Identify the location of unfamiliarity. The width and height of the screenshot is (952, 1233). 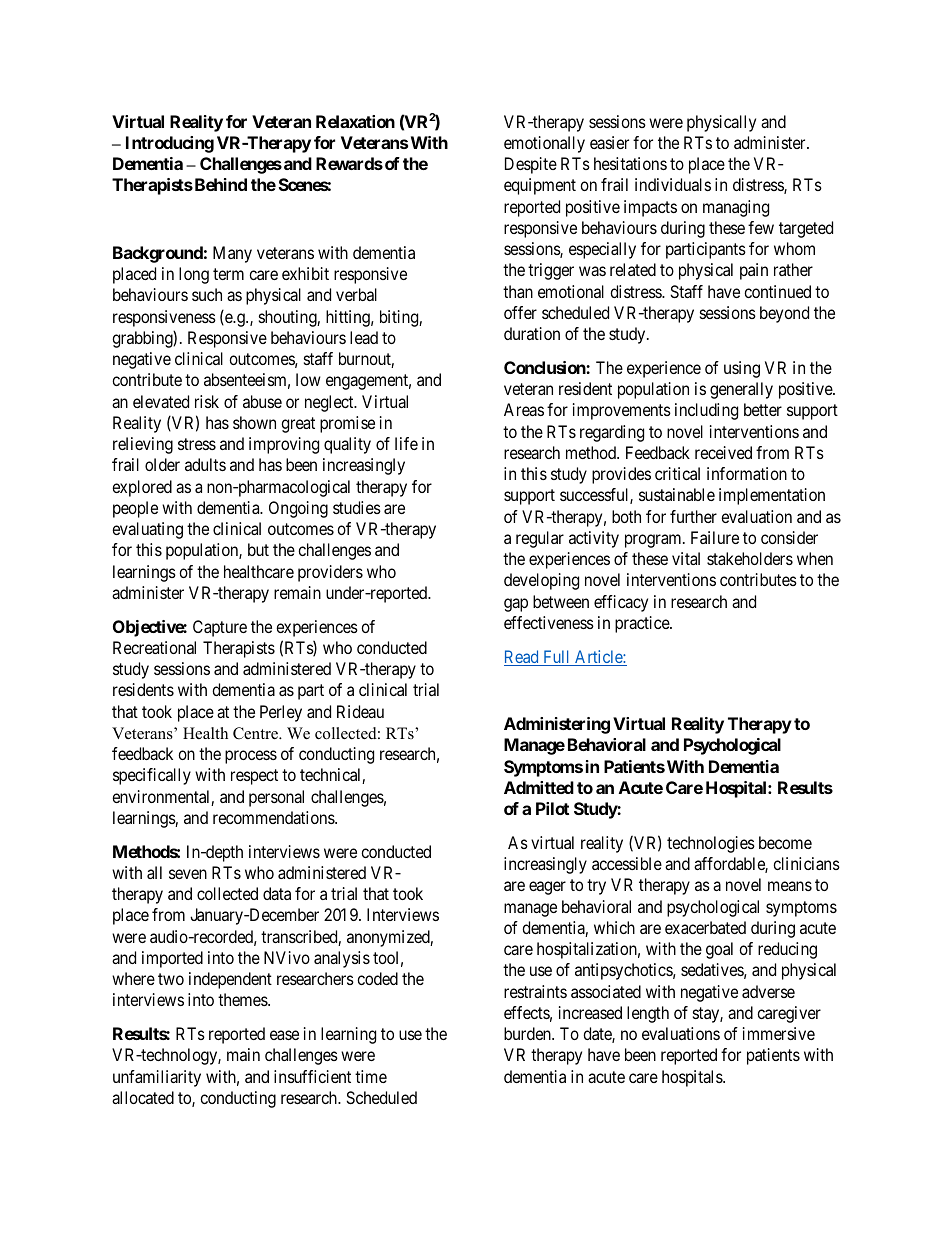
(157, 1078).
